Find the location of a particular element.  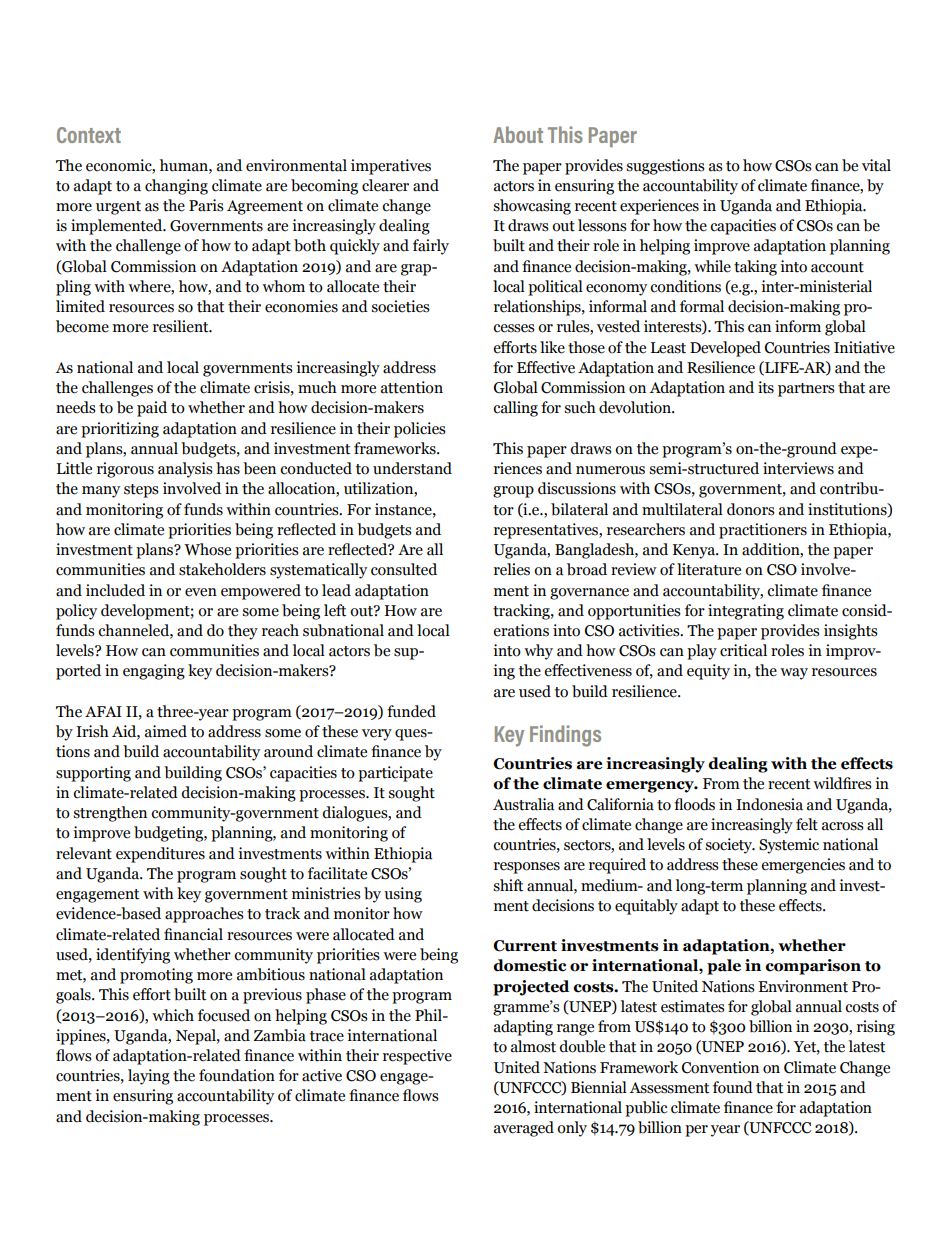

relies is located at coordinates (512, 569).
